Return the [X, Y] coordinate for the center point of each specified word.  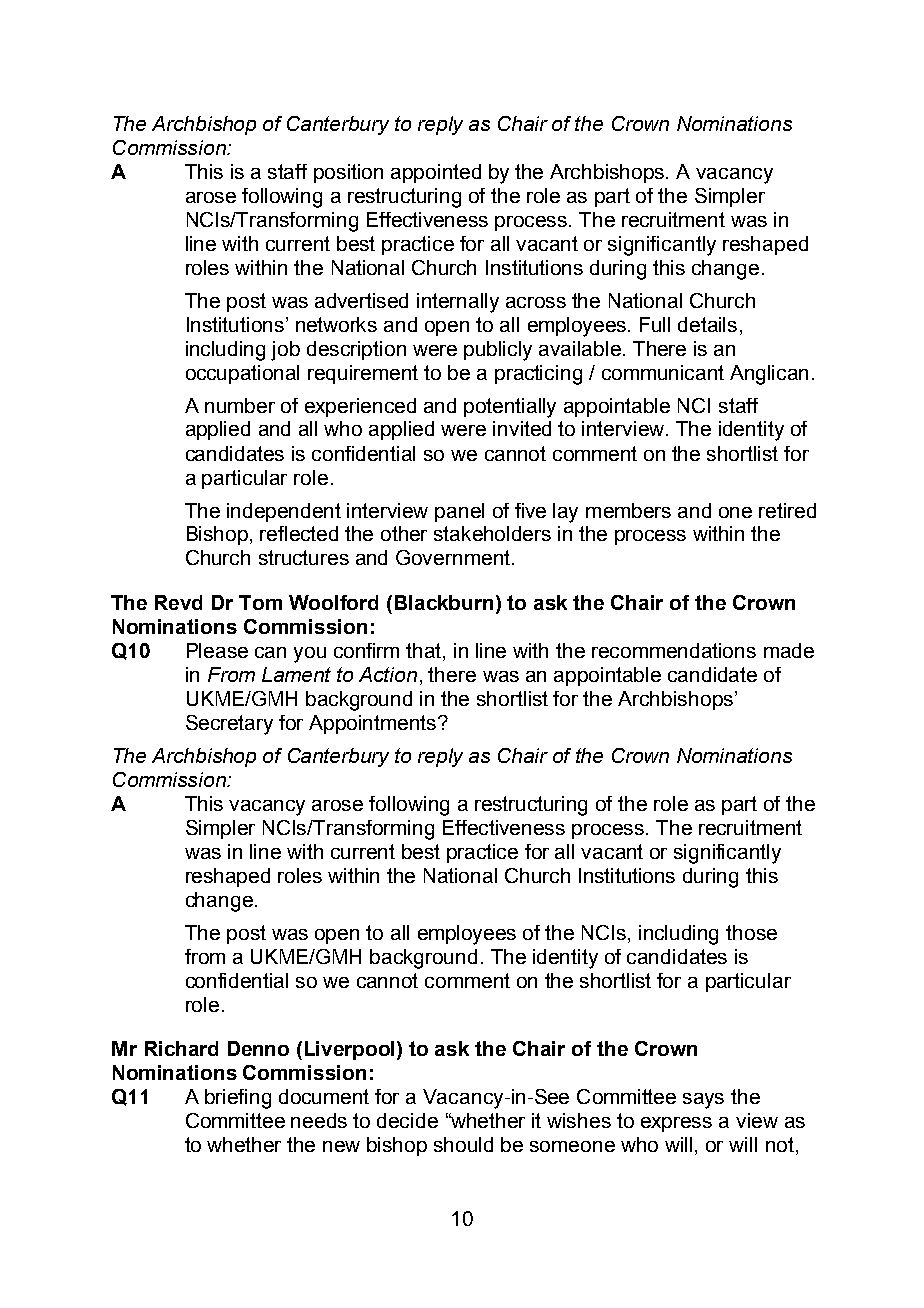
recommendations [674, 650]
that [425, 652]
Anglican [769, 375]
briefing [238, 1099]
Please [217, 650]
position [348, 173]
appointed [436, 173]
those [751, 932]
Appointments [374, 724]
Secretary [229, 725]
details [707, 324]
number [240, 405]
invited [522, 428]
